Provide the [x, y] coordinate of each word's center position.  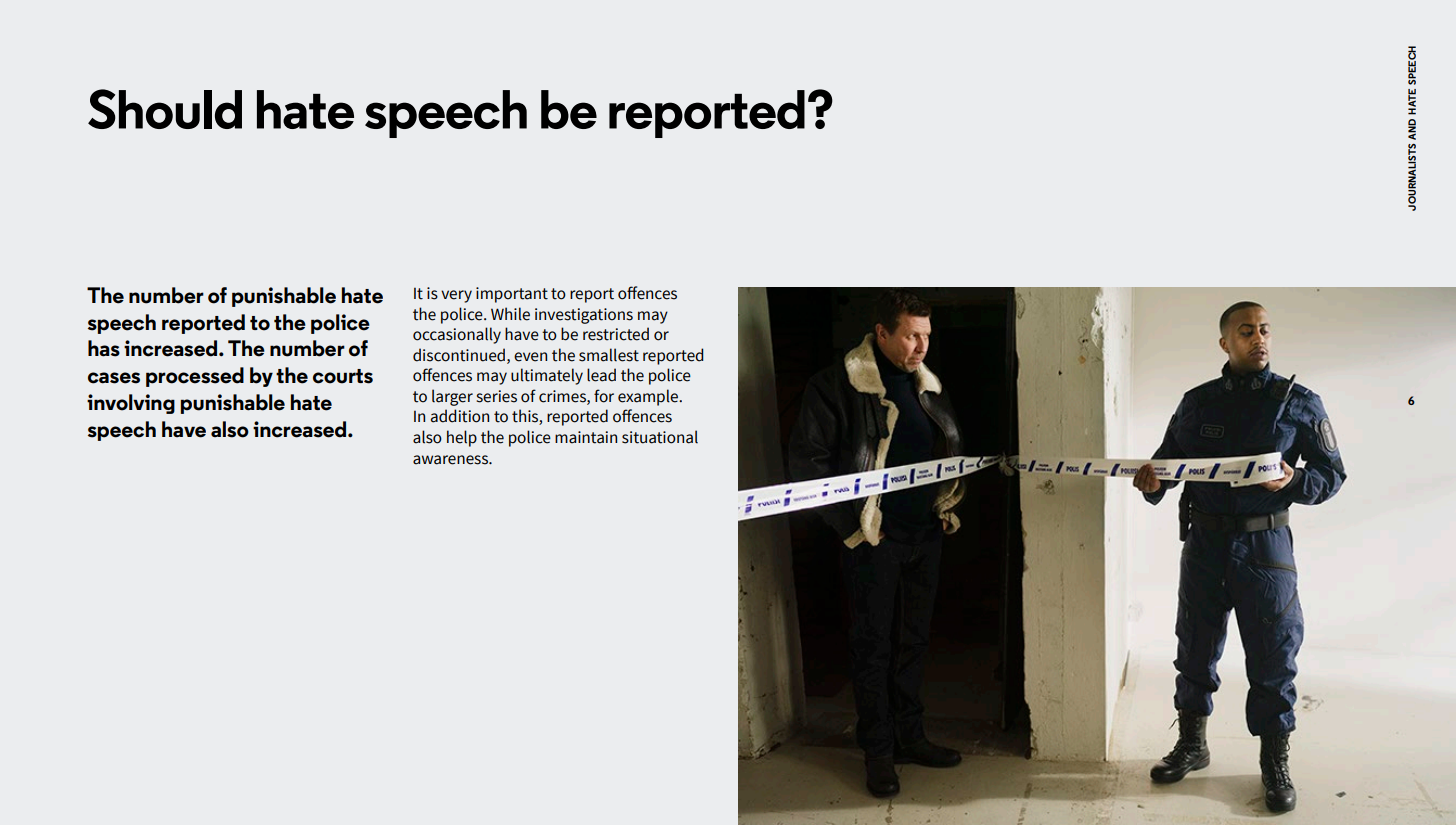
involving [131, 404]
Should [165, 109]
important [512, 295]
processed [195, 377]
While [510, 314]
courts [343, 376]
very [456, 296]
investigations [584, 316]
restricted [616, 334]
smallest [609, 355]
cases [114, 378]
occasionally [457, 335]
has [104, 348]
